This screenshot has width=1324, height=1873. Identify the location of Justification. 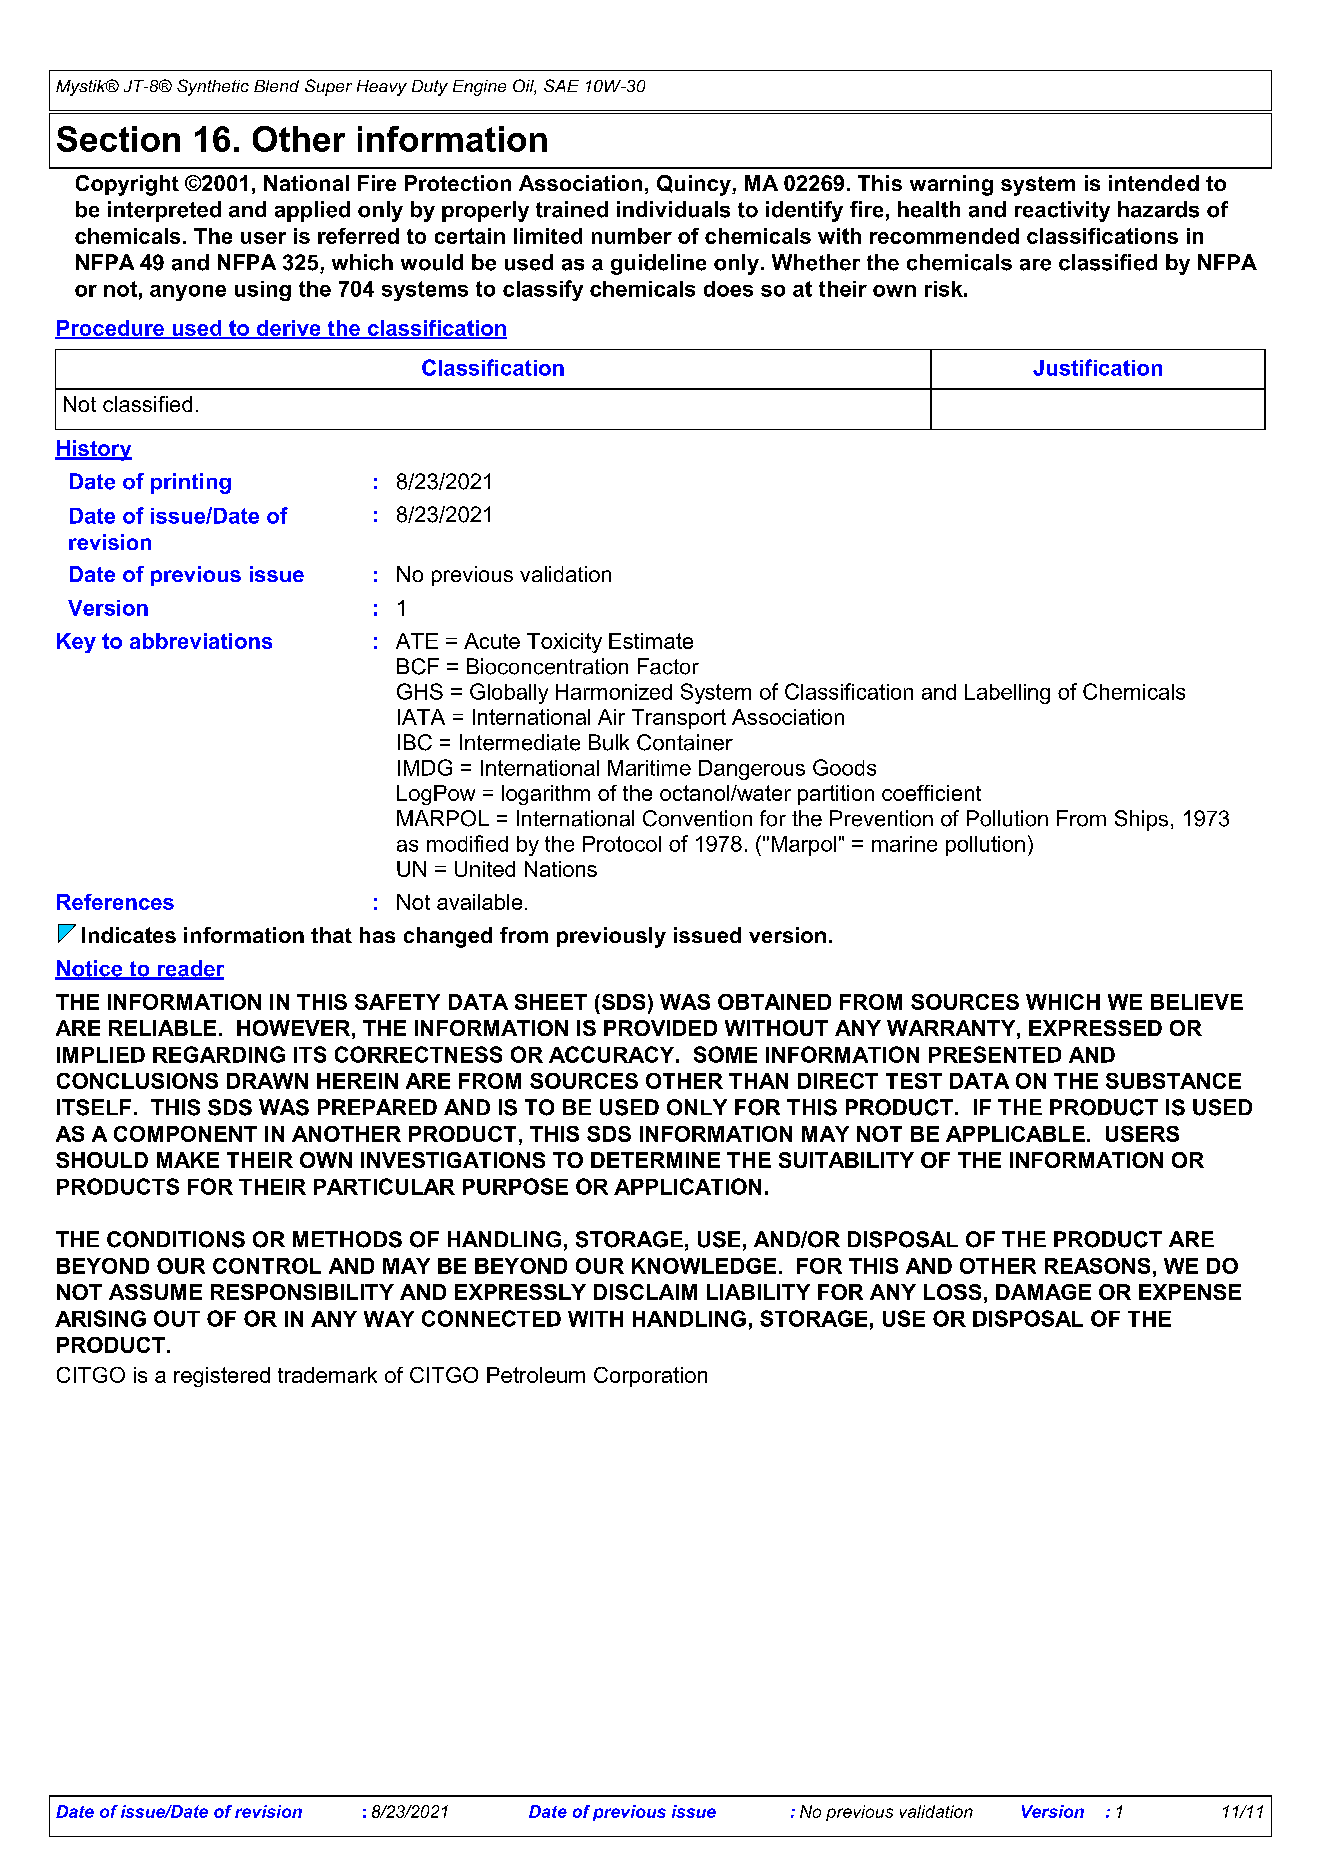
(1097, 367).
